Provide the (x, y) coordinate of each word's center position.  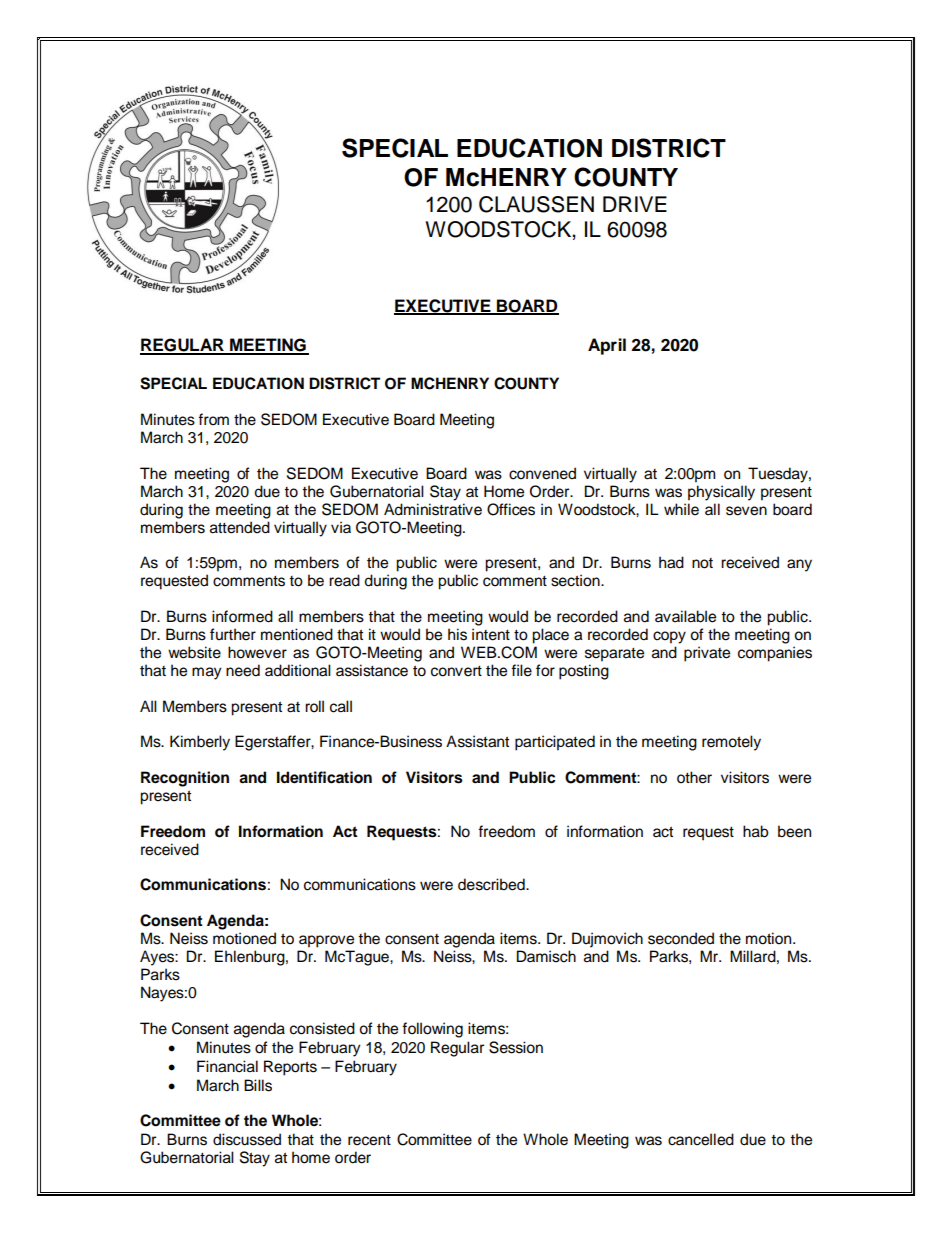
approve (326, 941)
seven (746, 511)
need (243, 670)
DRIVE (635, 204)
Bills (258, 1085)
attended (240, 527)
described (492, 884)
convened (542, 473)
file (521, 670)
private (707, 654)
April (607, 346)
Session (516, 1047)
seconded (681, 938)
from (213, 419)
